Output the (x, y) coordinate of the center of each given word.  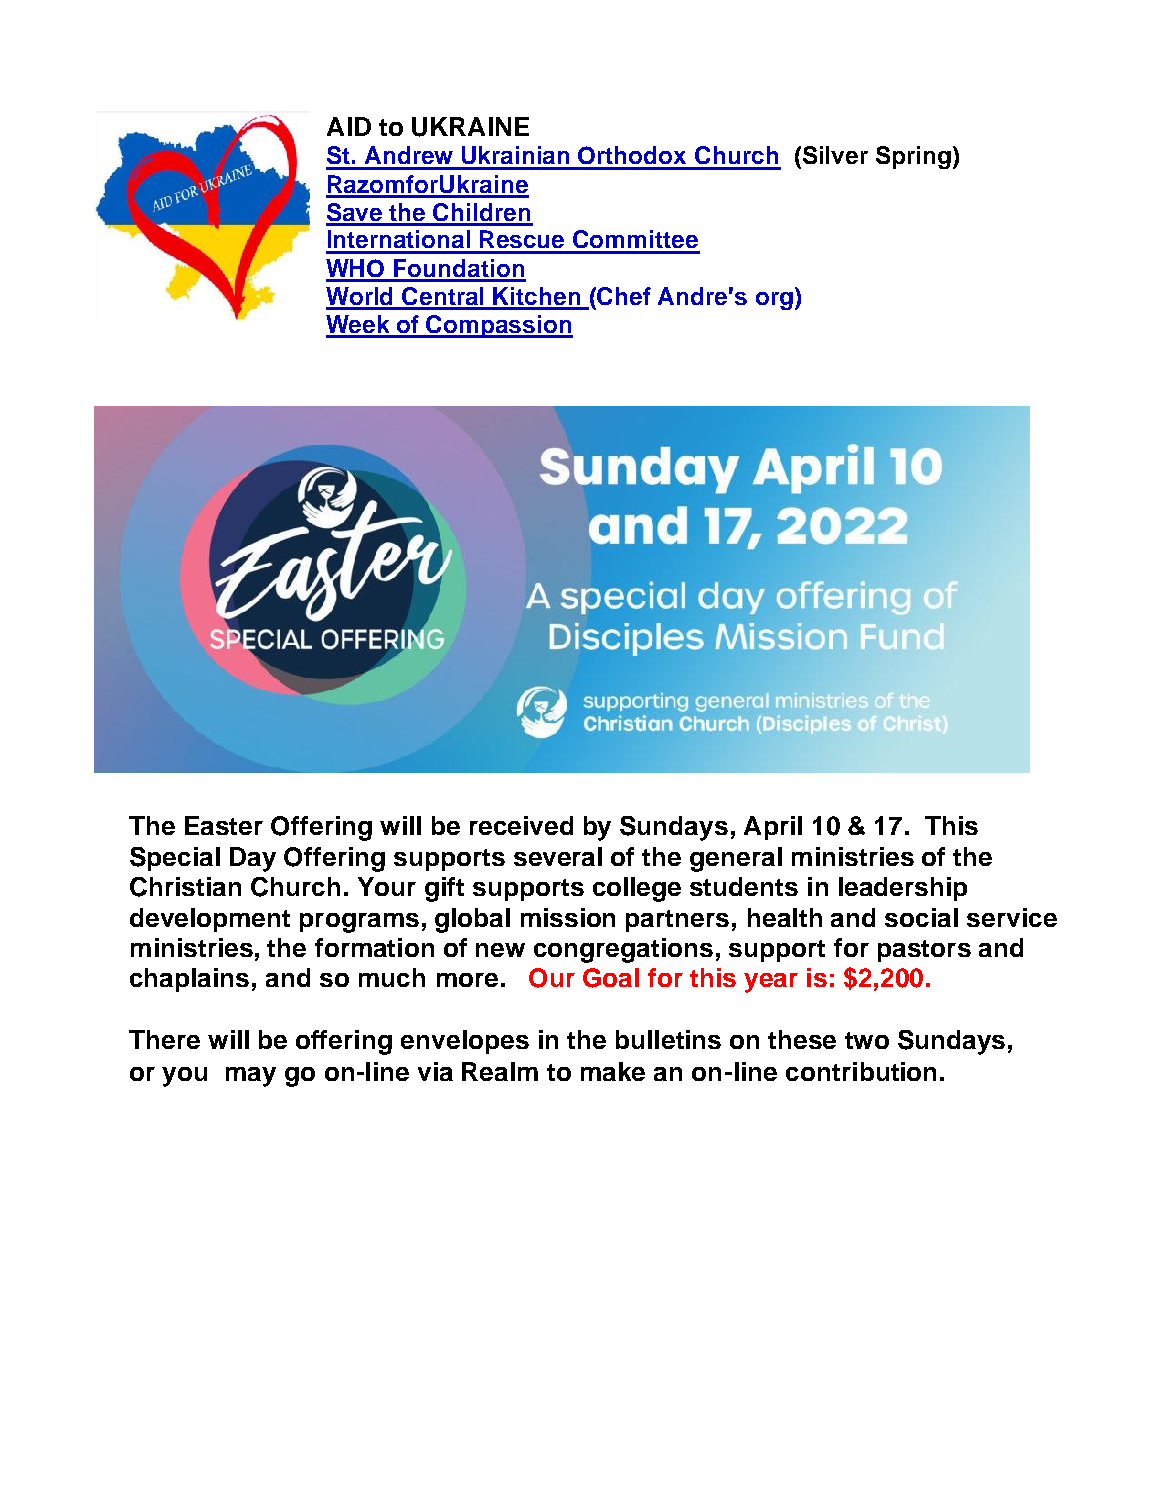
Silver (835, 155)
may (251, 1077)
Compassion (499, 326)
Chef (624, 296)
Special (175, 859)
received (521, 825)
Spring (913, 157)
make (613, 1071)
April (773, 828)
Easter (224, 825)
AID (349, 126)
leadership (903, 889)
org (774, 301)
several (558, 856)
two (867, 1040)
